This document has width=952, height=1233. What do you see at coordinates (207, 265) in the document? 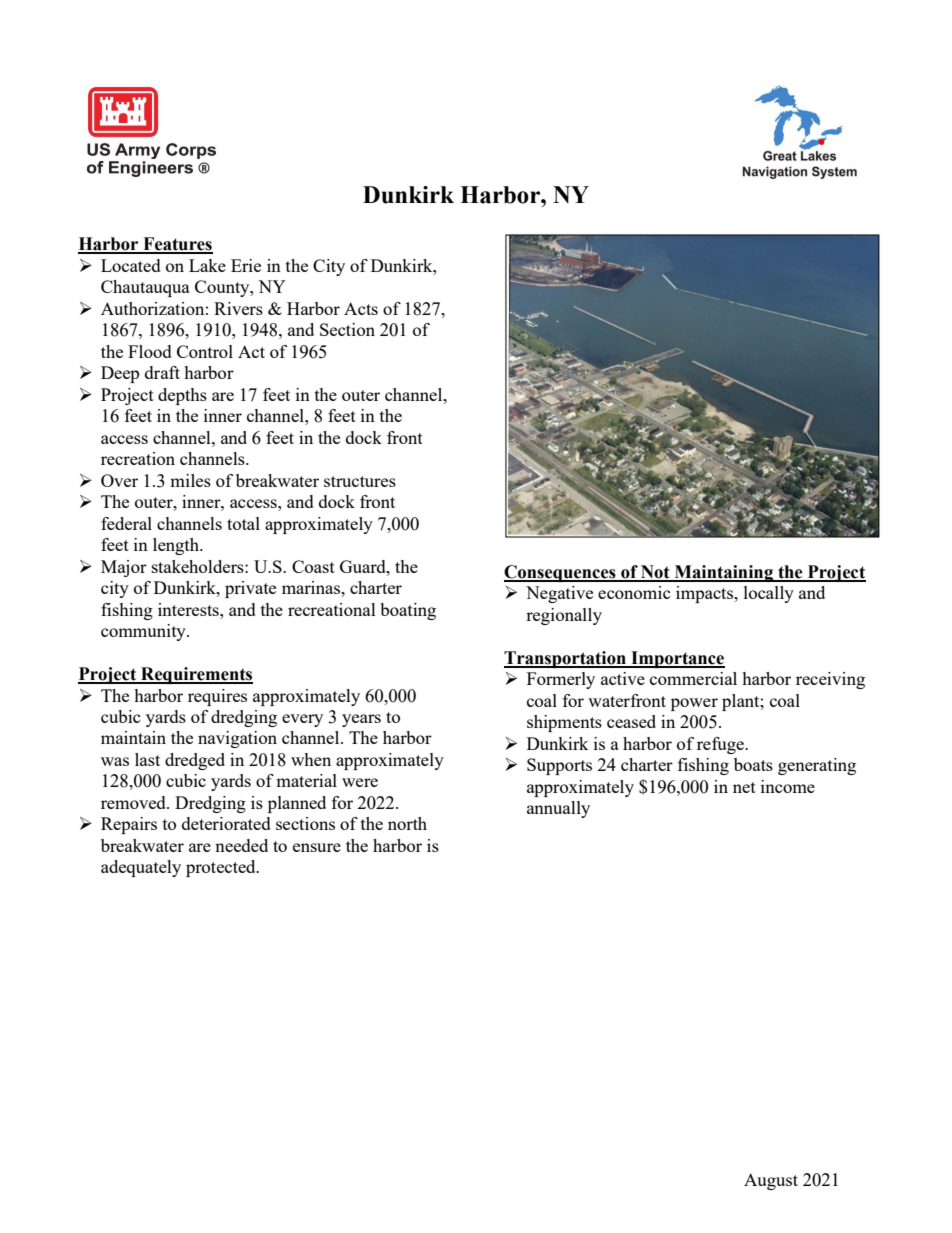
I see `Lake` at bounding box center [207, 265].
